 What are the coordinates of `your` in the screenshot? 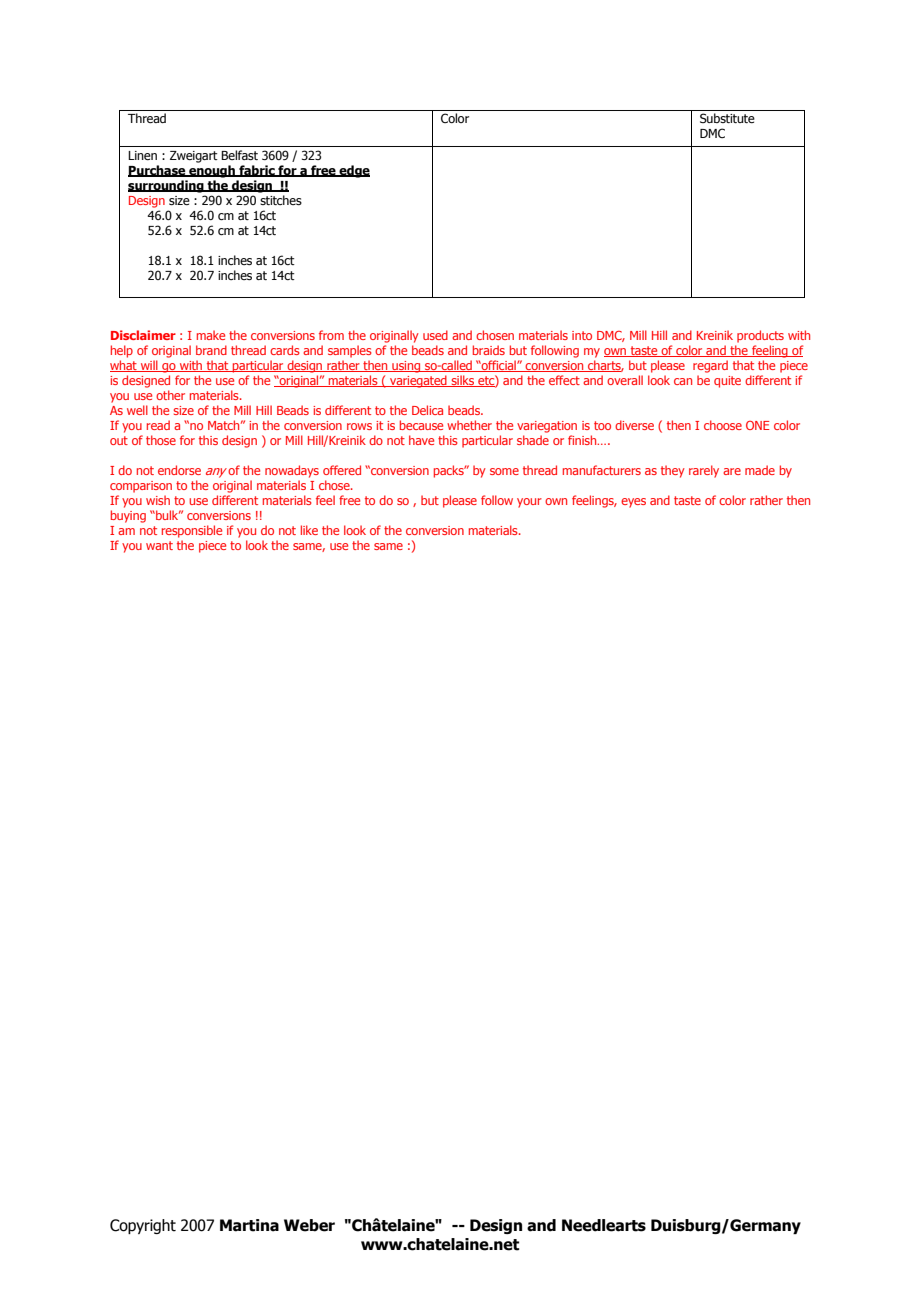 It's located at (529, 503).
